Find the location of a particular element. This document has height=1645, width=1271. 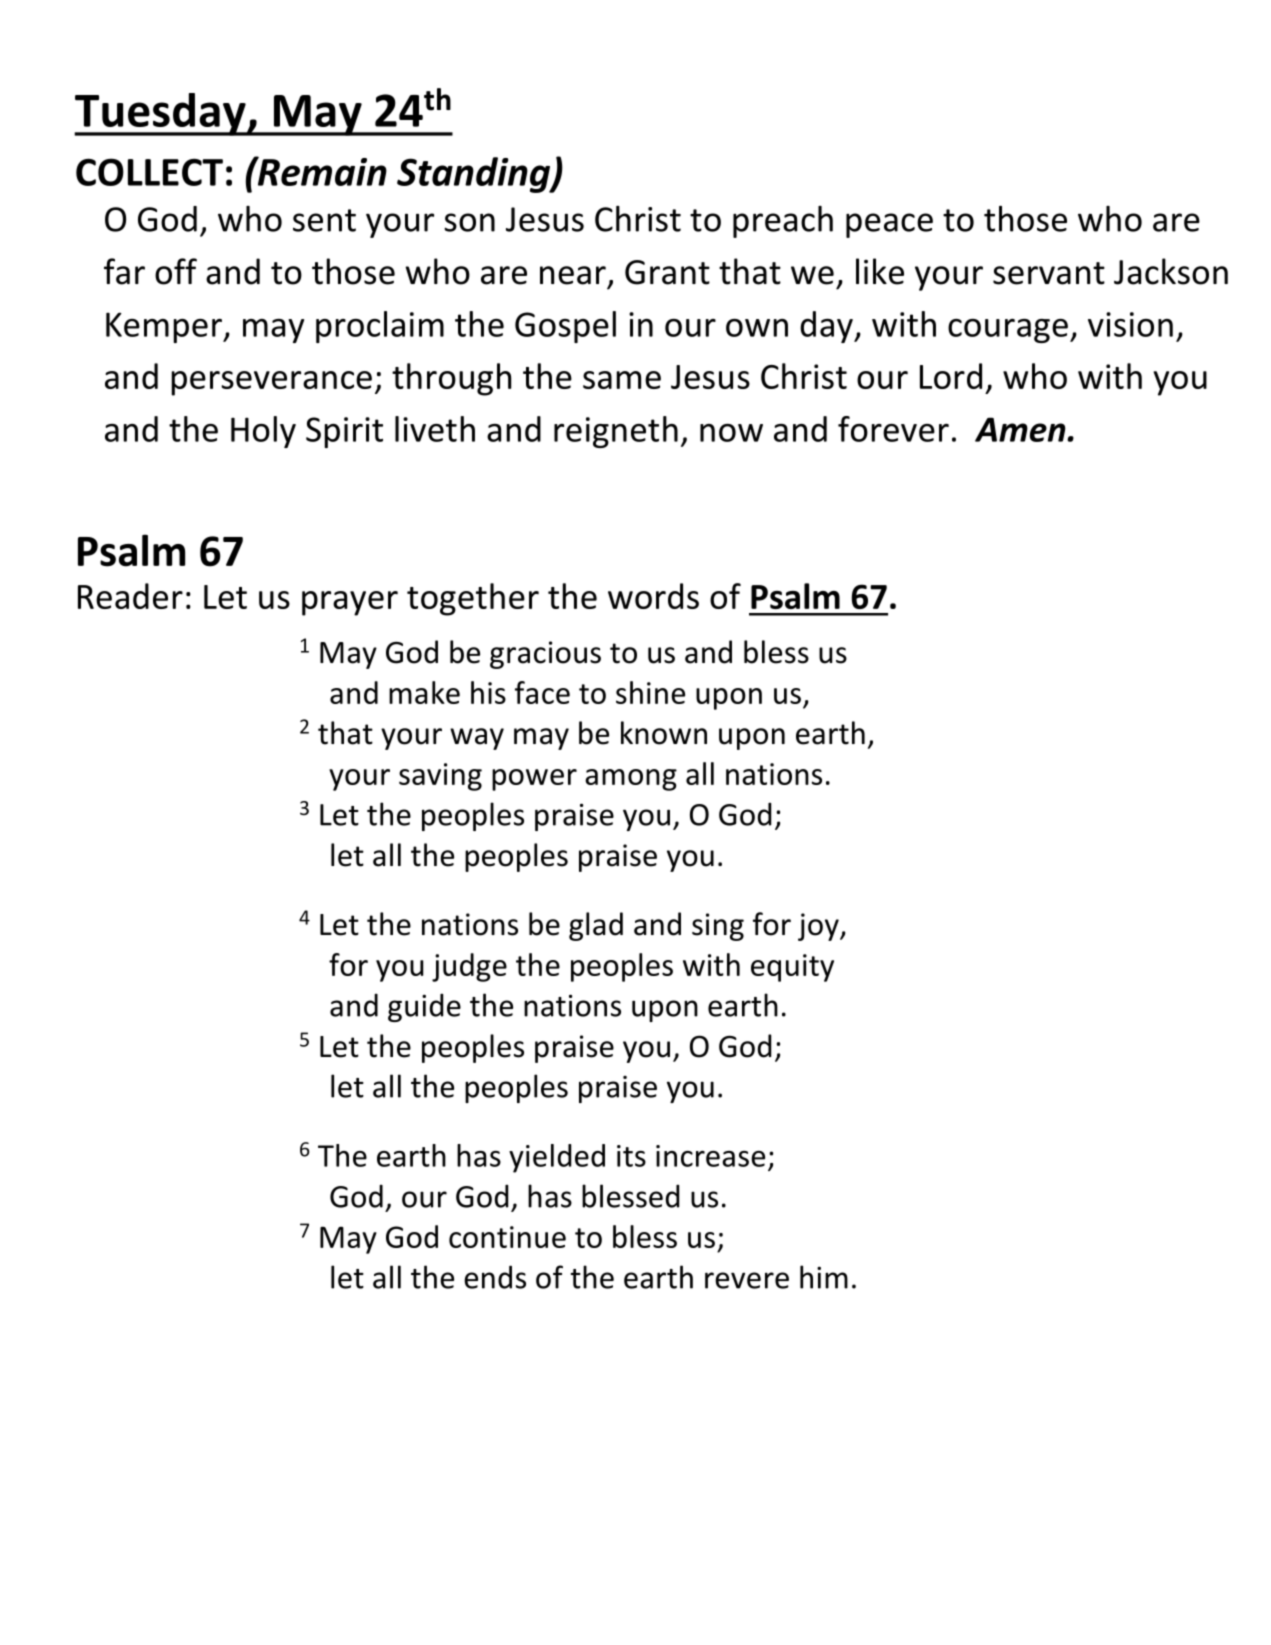

ends is located at coordinates (495, 1277).
